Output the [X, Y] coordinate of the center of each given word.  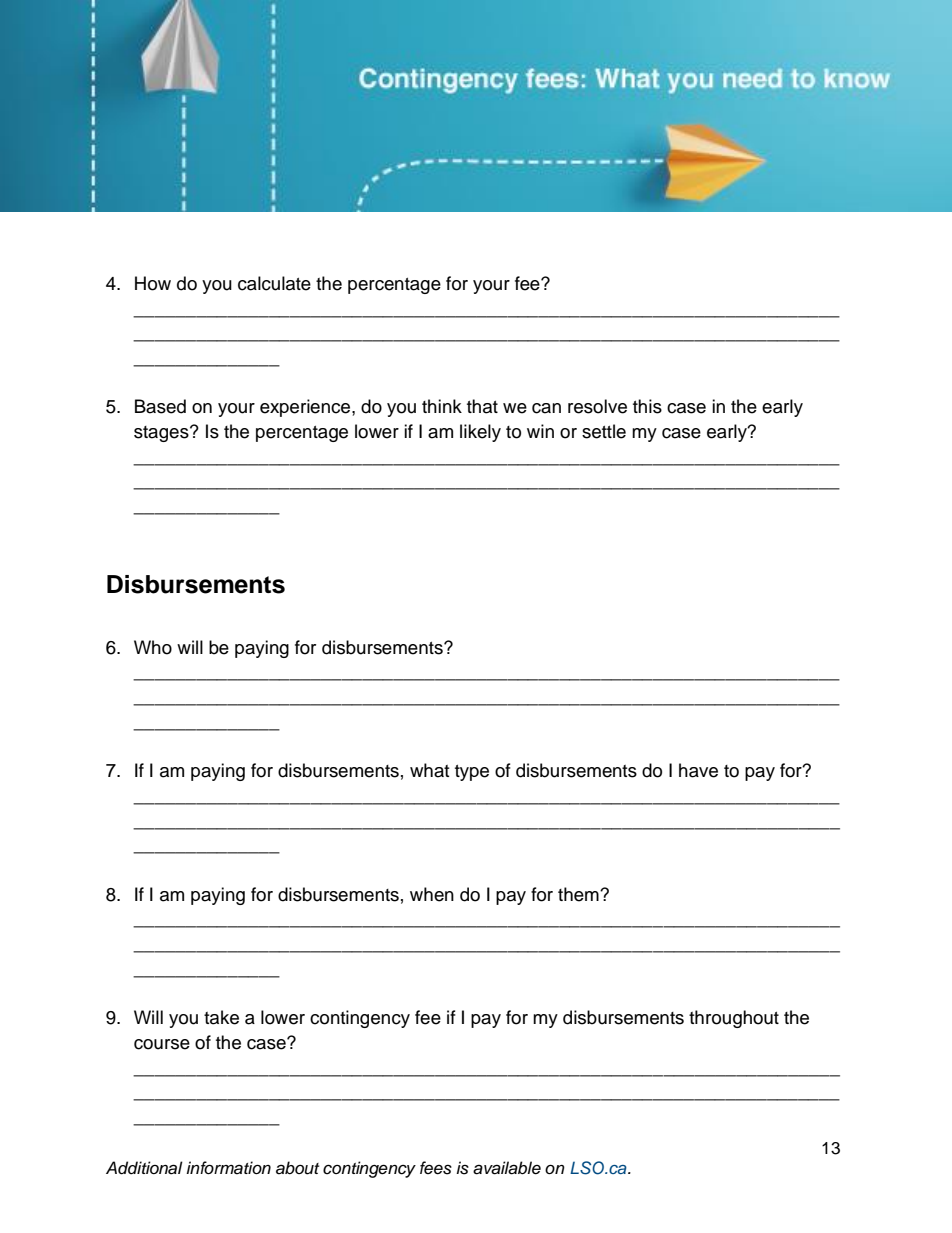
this [647, 406]
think [442, 406]
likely [480, 433]
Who [153, 647]
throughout [734, 1019]
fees [436, 1168]
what [429, 770]
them [579, 894]
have [698, 770]
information [228, 1168]
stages [162, 434]
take [221, 1017]
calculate [274, 283]
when [432, 894]
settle [604, 431]
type [472, 773]
